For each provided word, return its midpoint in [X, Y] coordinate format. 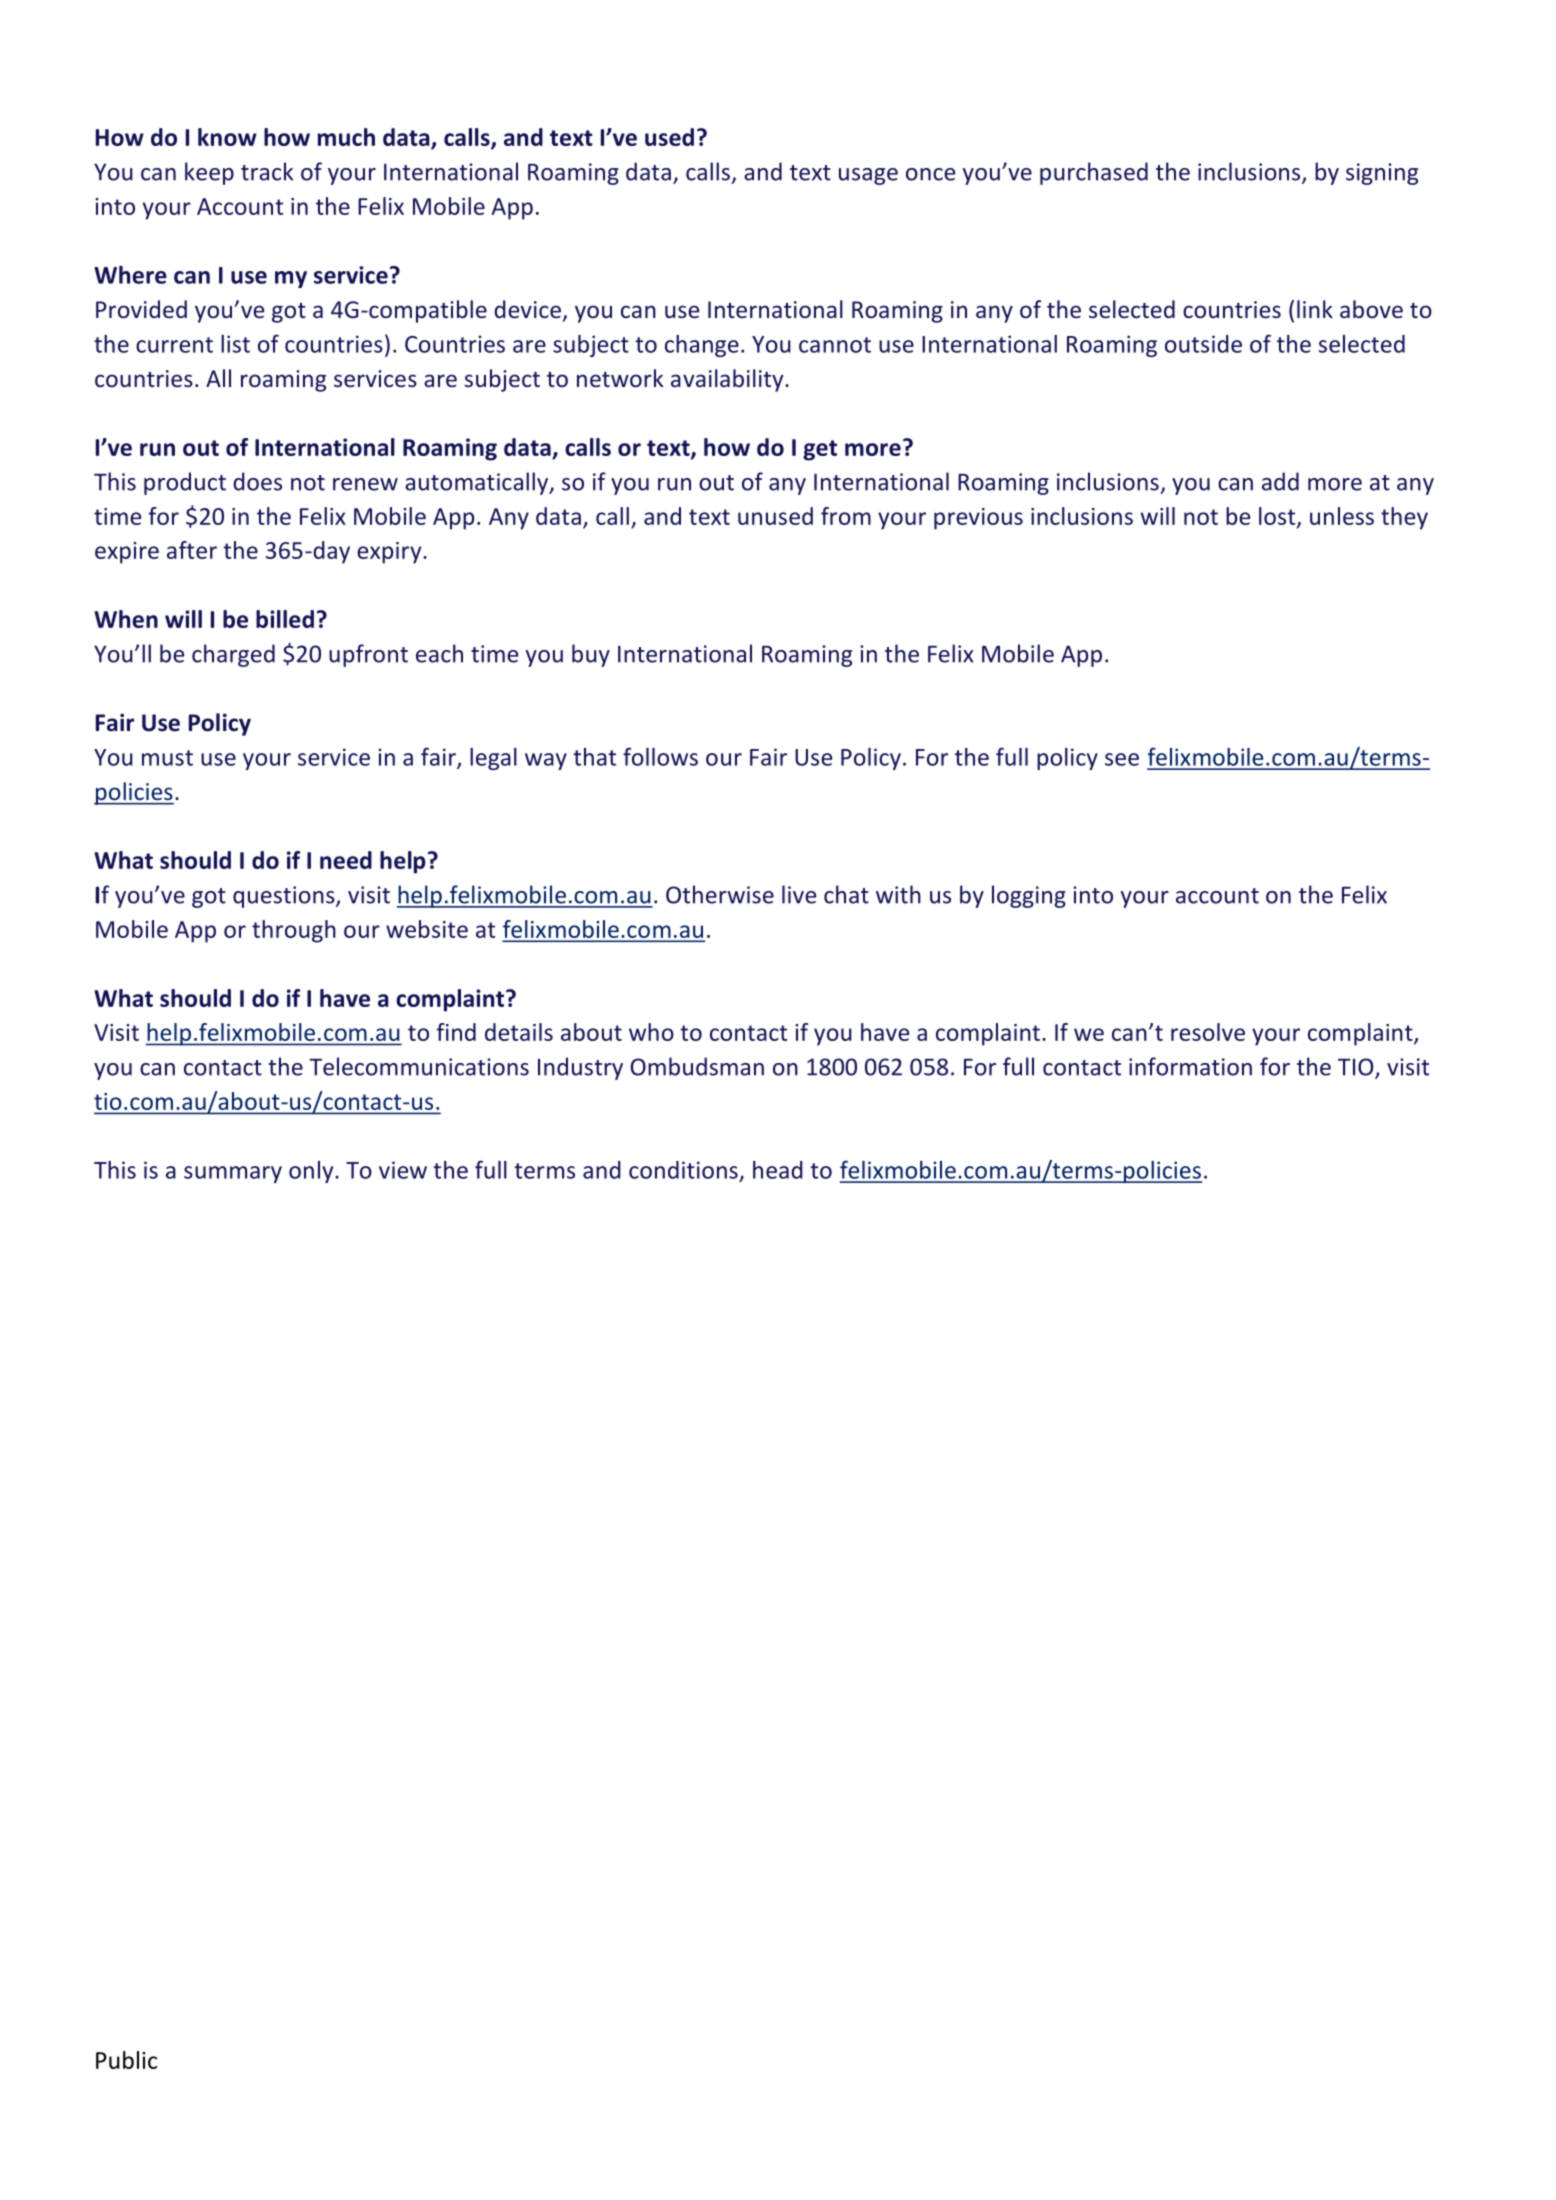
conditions [683, 1170]
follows [660, 756]
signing [1382, 174]
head [778, 1170]
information [1190, 1066]
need [346, 860]
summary [233, 1174]
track [267, 171]
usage [868, 176]
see [1122, 759]
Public [126, 2060]
